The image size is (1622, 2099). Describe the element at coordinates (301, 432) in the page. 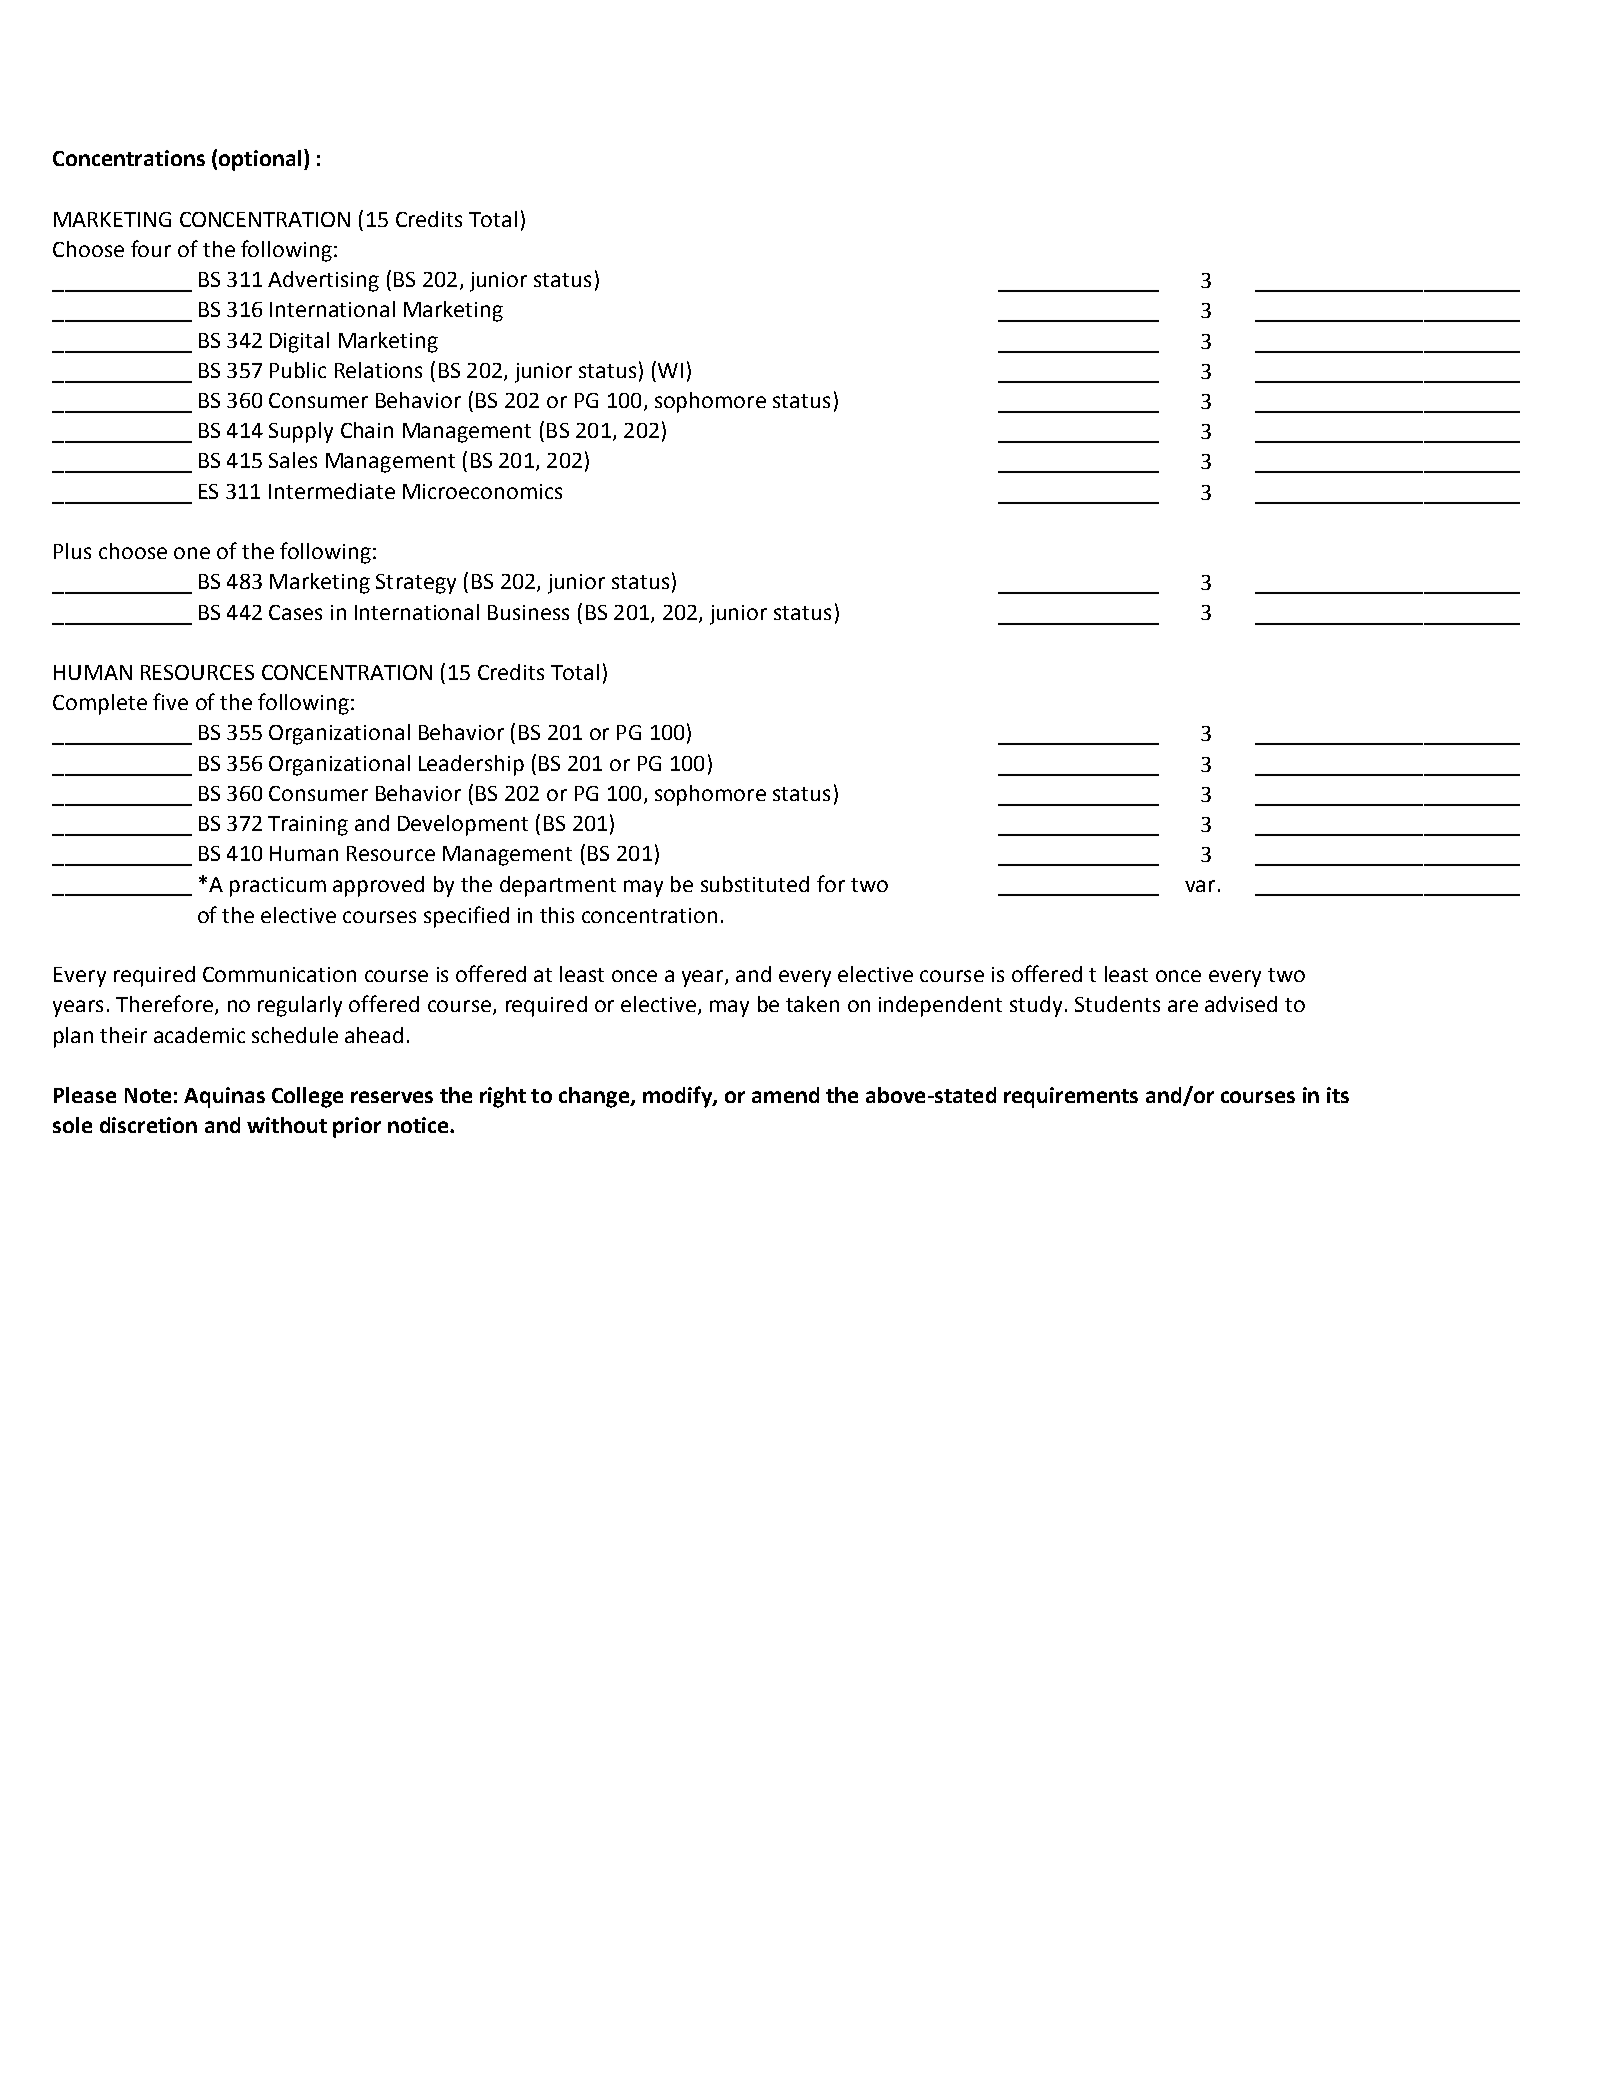

I see `Supply` at that location.
